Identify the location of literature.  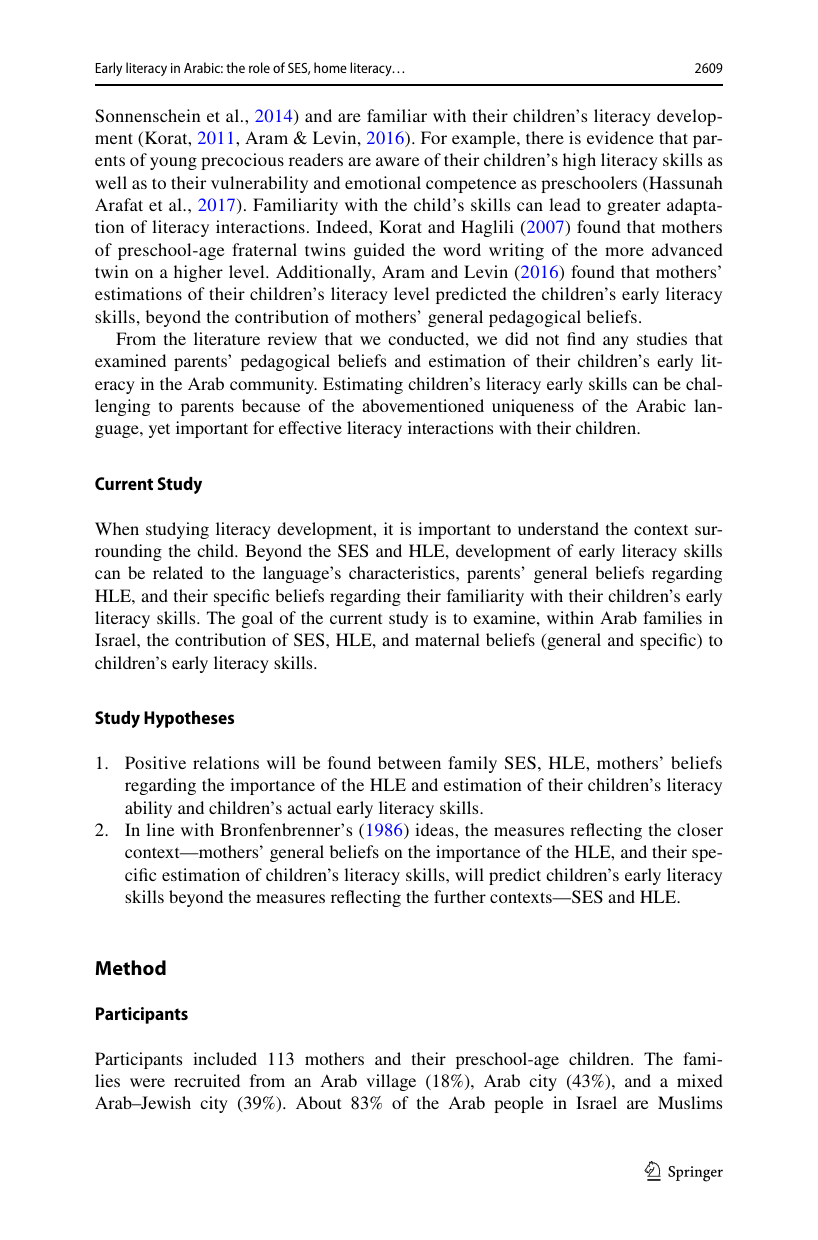
(227, 338).
